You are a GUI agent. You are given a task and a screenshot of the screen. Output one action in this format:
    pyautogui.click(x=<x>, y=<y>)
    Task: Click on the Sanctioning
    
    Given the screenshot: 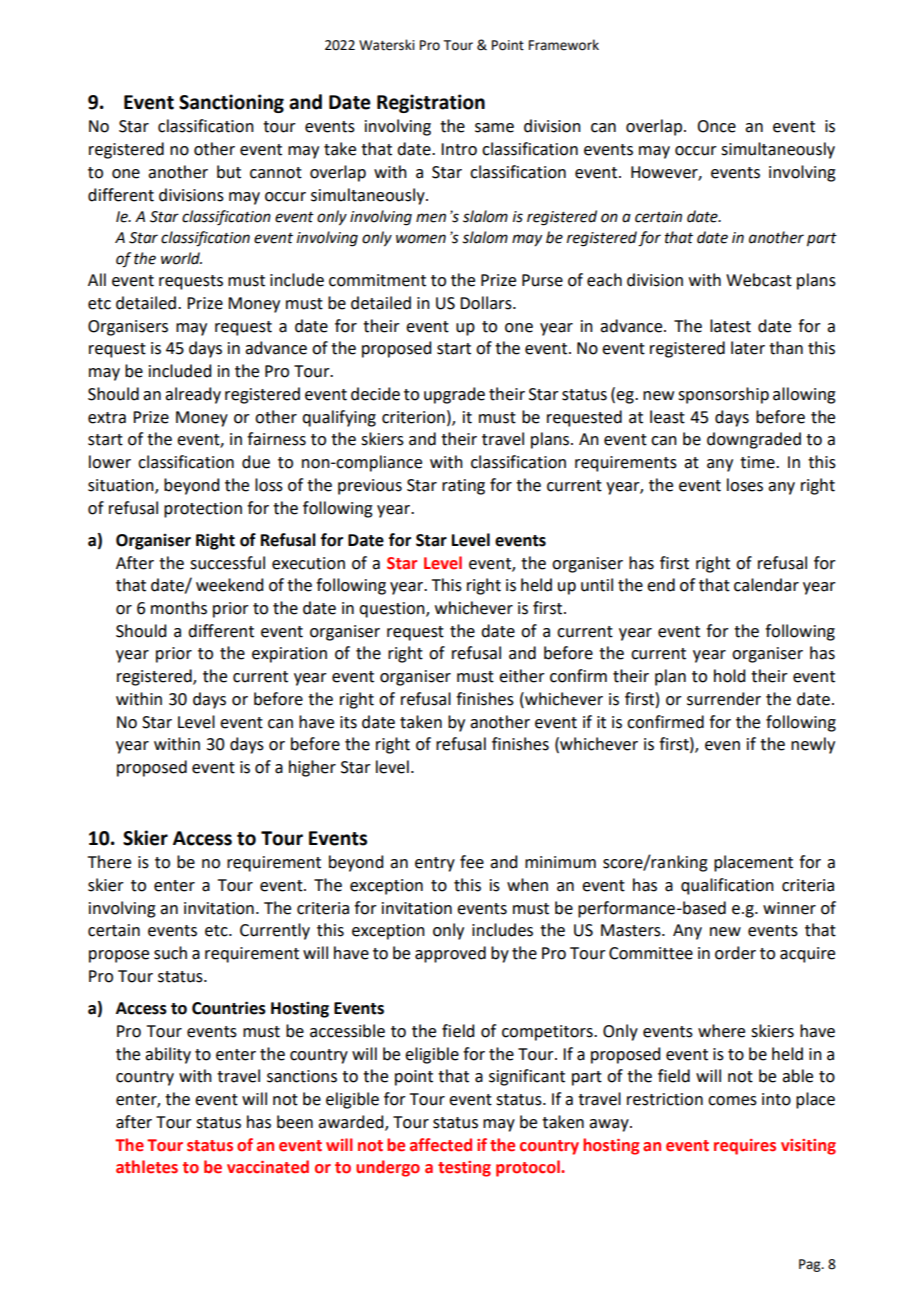 What is the action you would take?
    pyautogui.click(x=231, y=103)
